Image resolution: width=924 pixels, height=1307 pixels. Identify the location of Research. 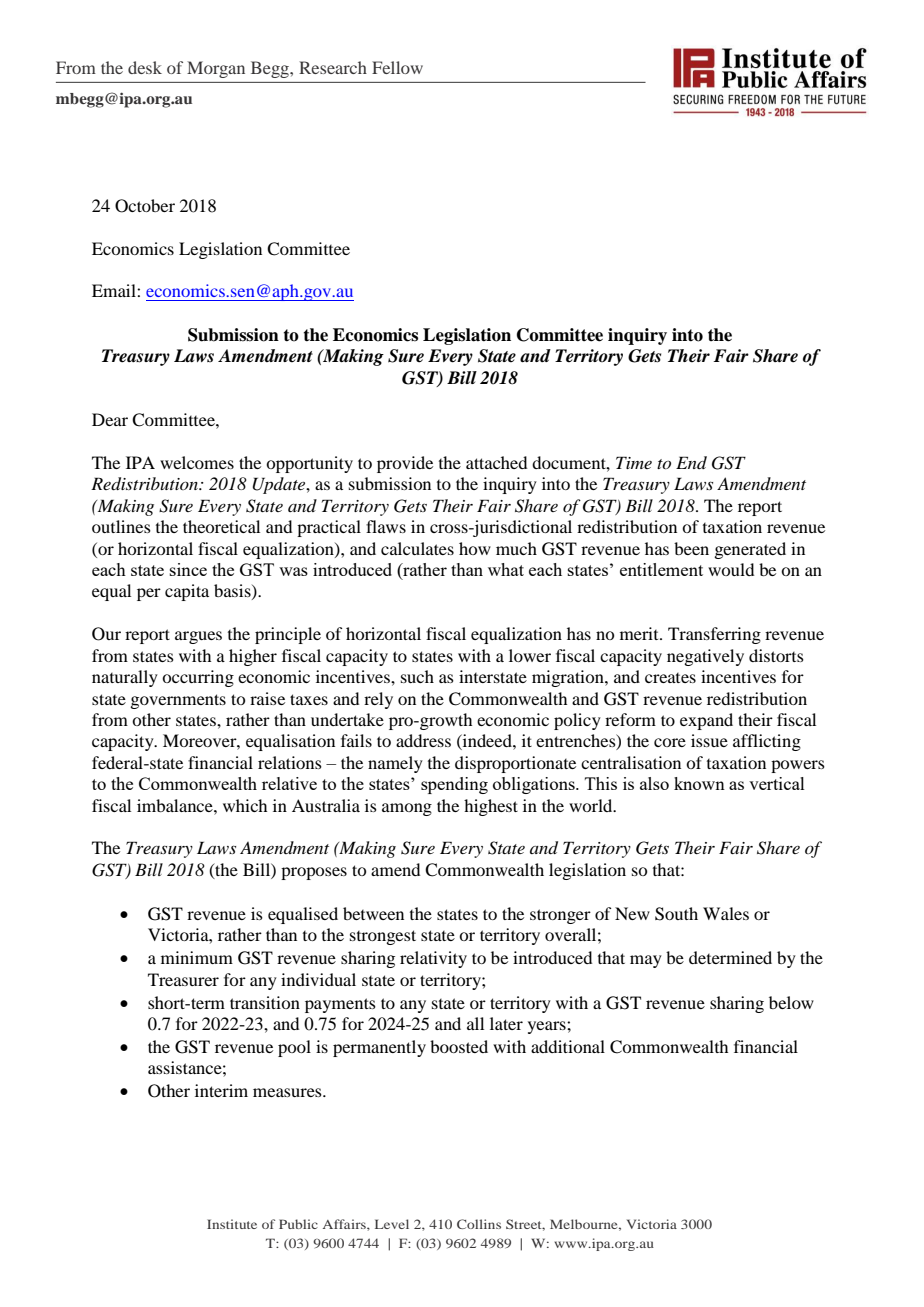
(333, 67).
